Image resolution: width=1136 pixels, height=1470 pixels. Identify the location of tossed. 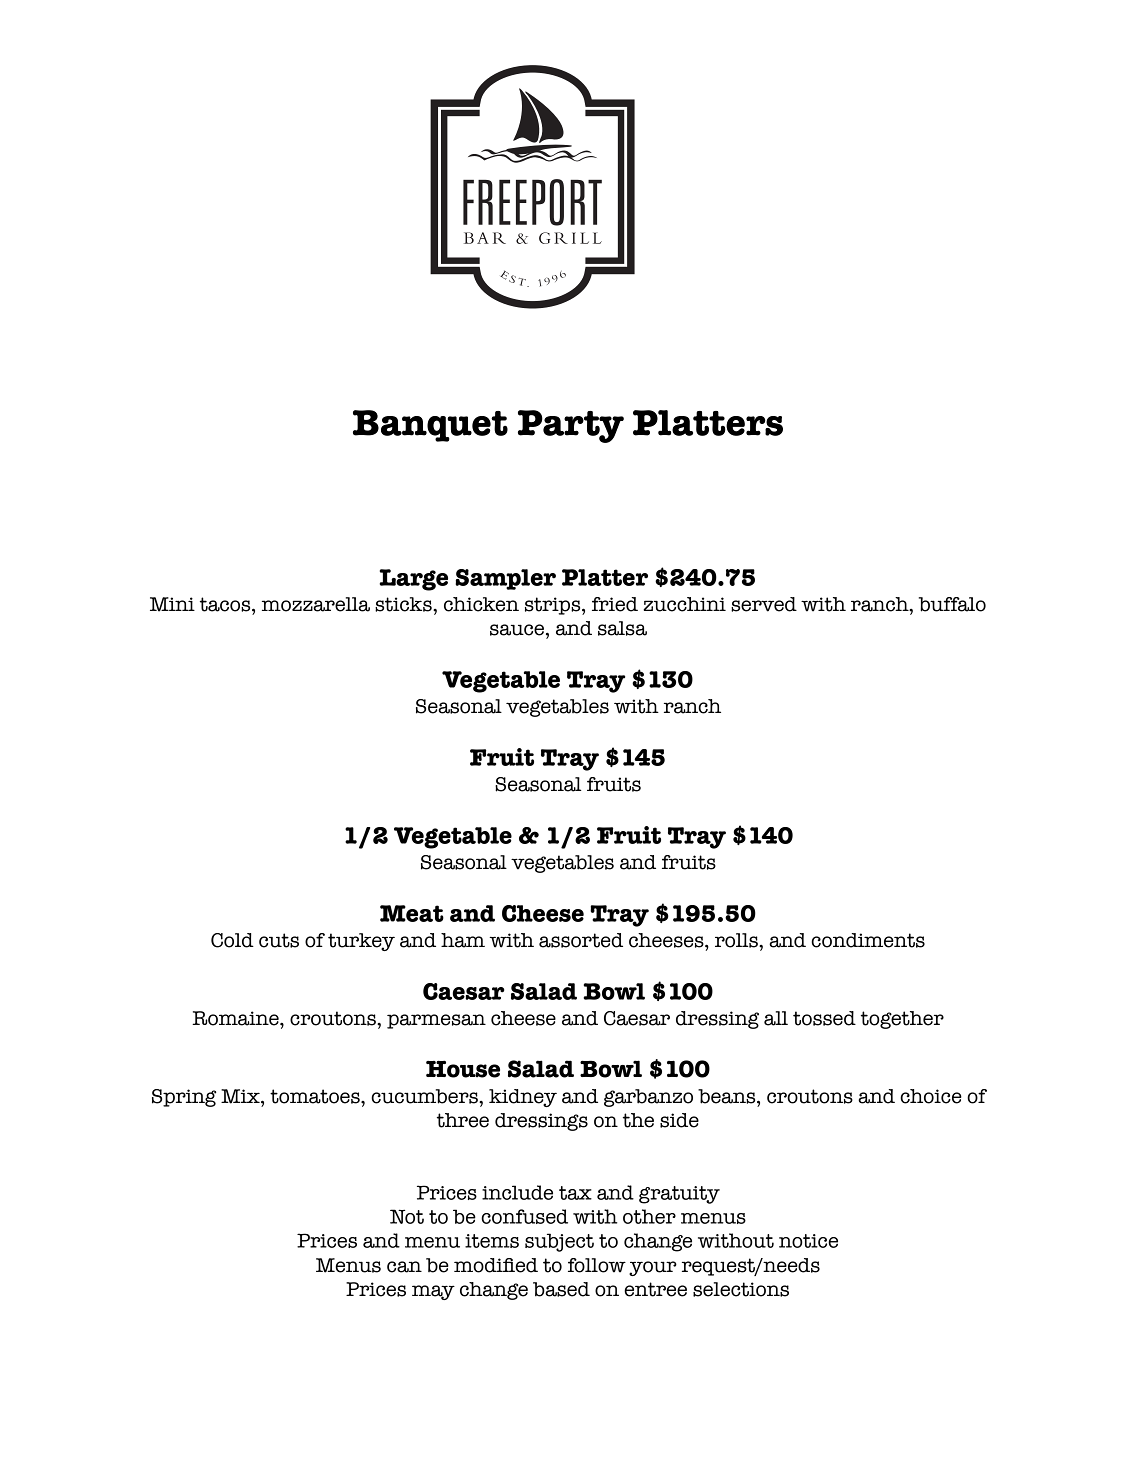
(824, 1018).
